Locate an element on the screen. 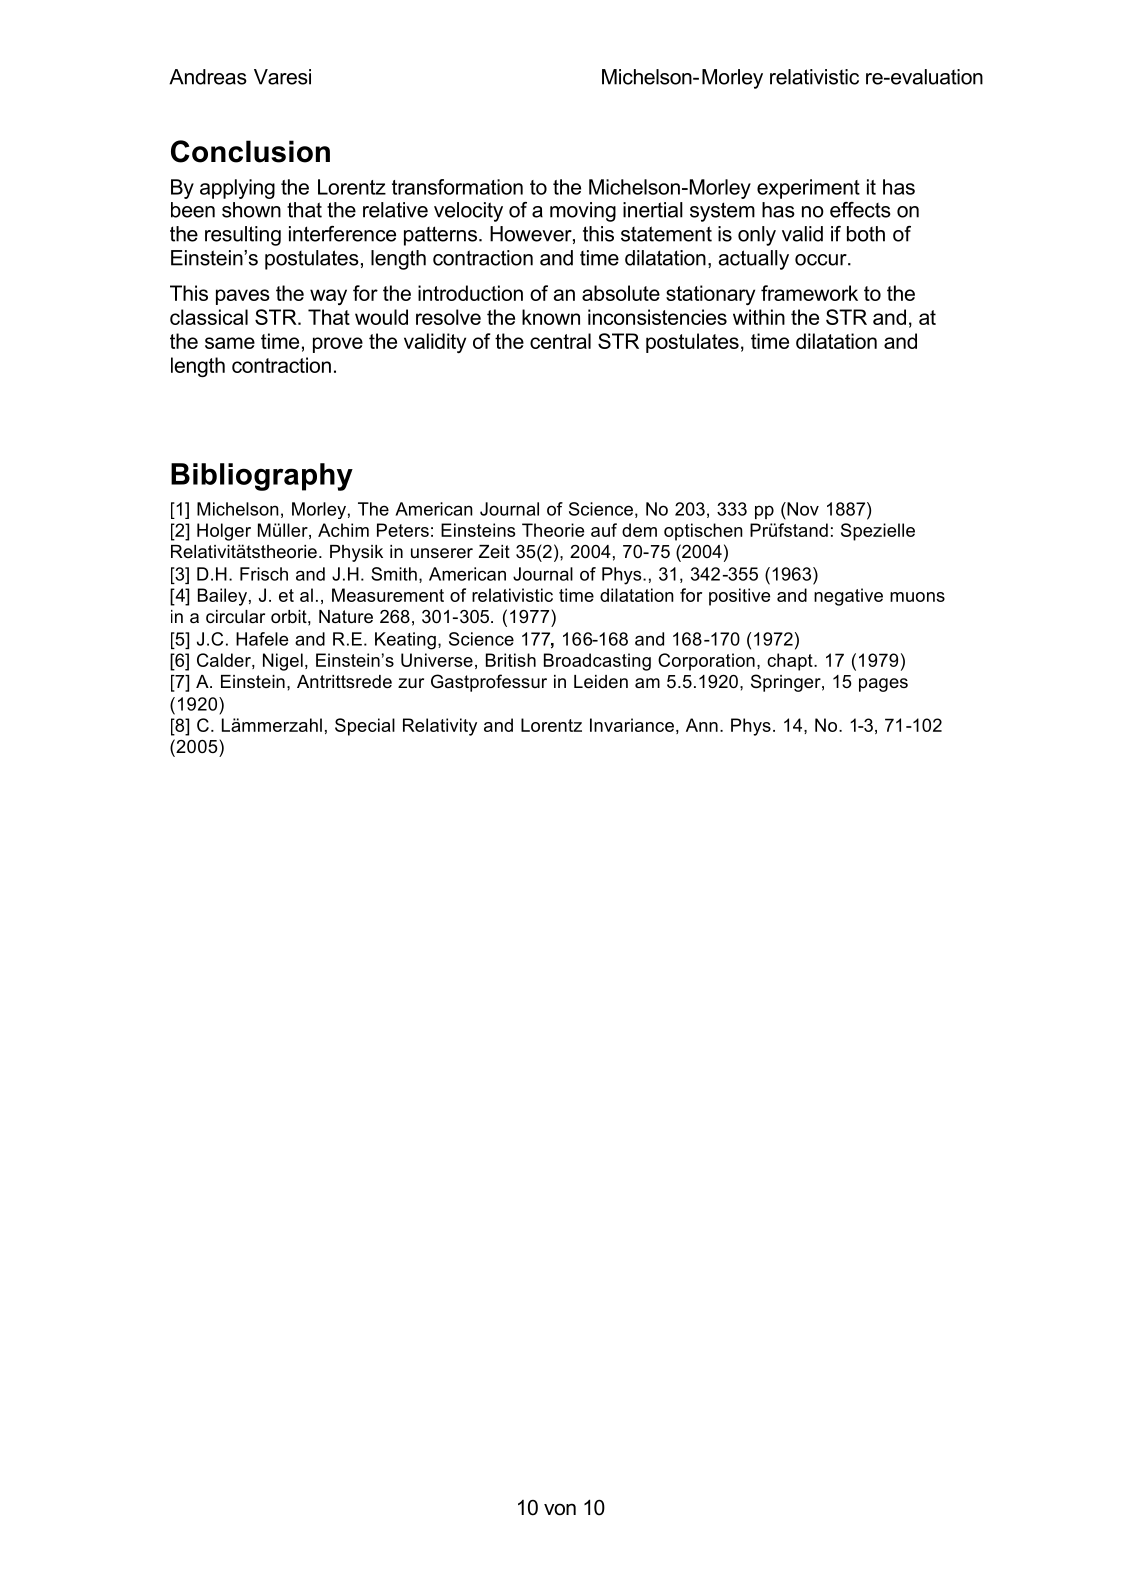 The width and height of the screenshot is (1123, 1587). chapt is located at coordinates (791, 662).
